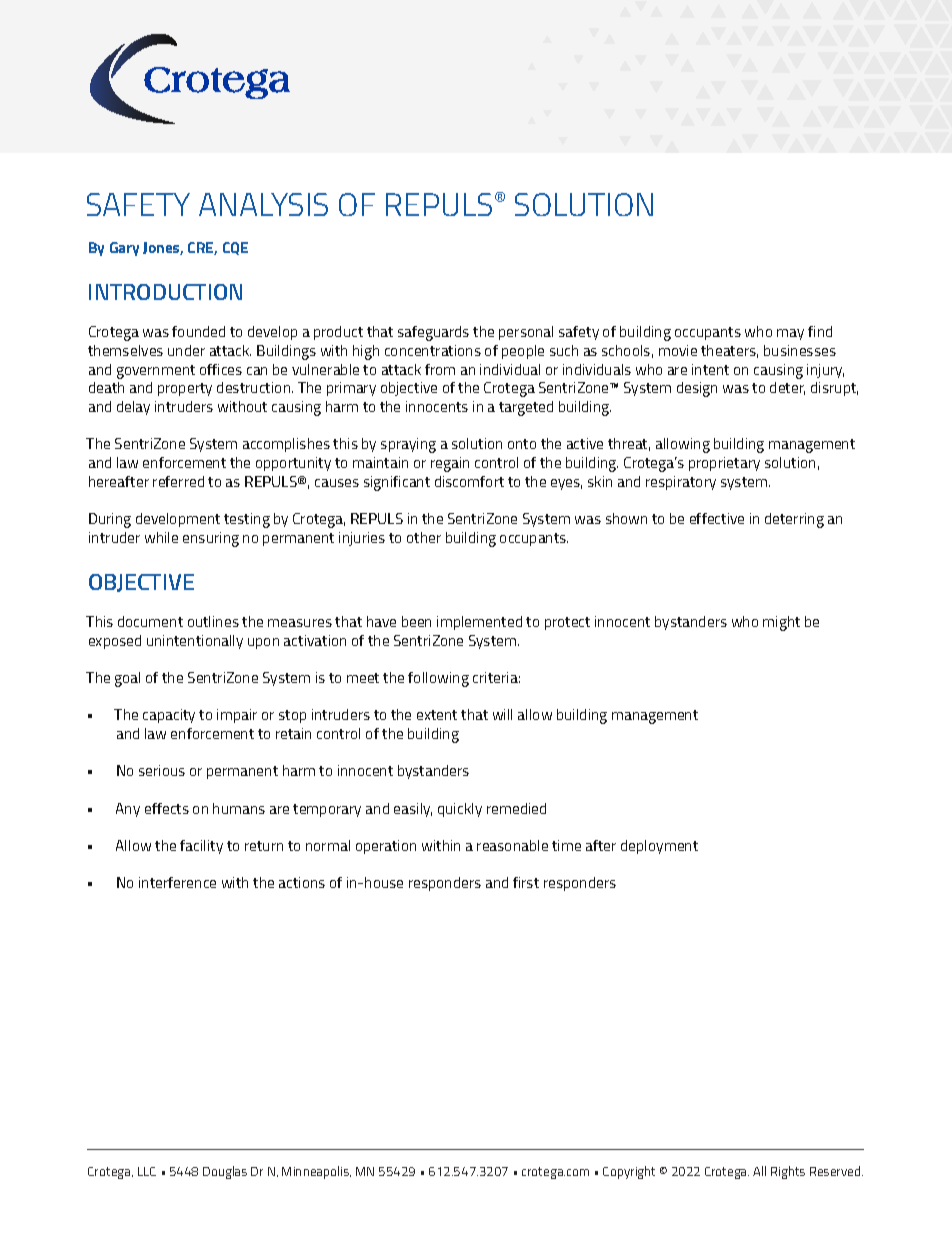 This document has height=1233, width=952. Describe the element at coordinates (790, 334) in the document. I see `may` at that location.
